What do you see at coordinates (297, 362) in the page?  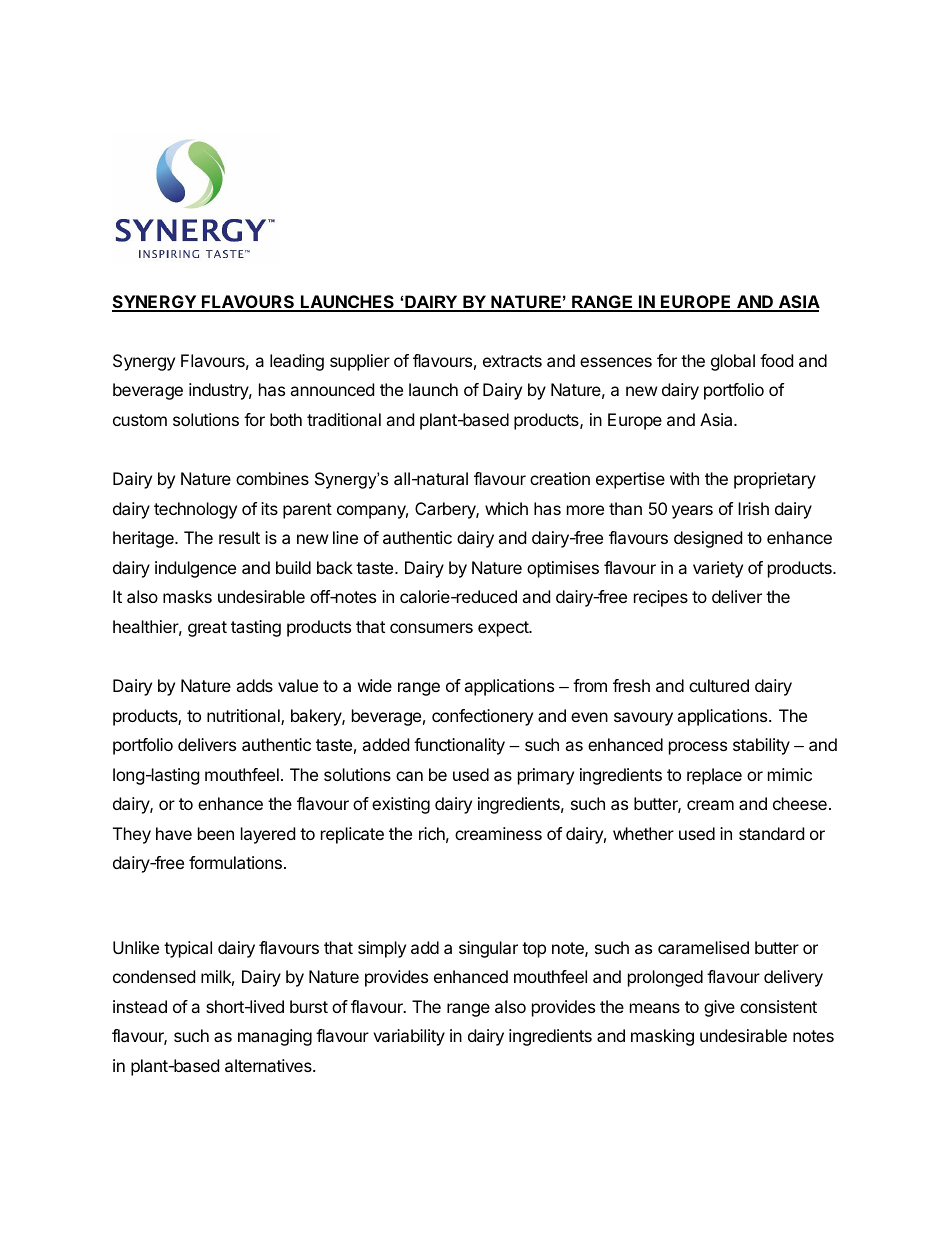 I see `leading` at bounding box center [297, 362].
